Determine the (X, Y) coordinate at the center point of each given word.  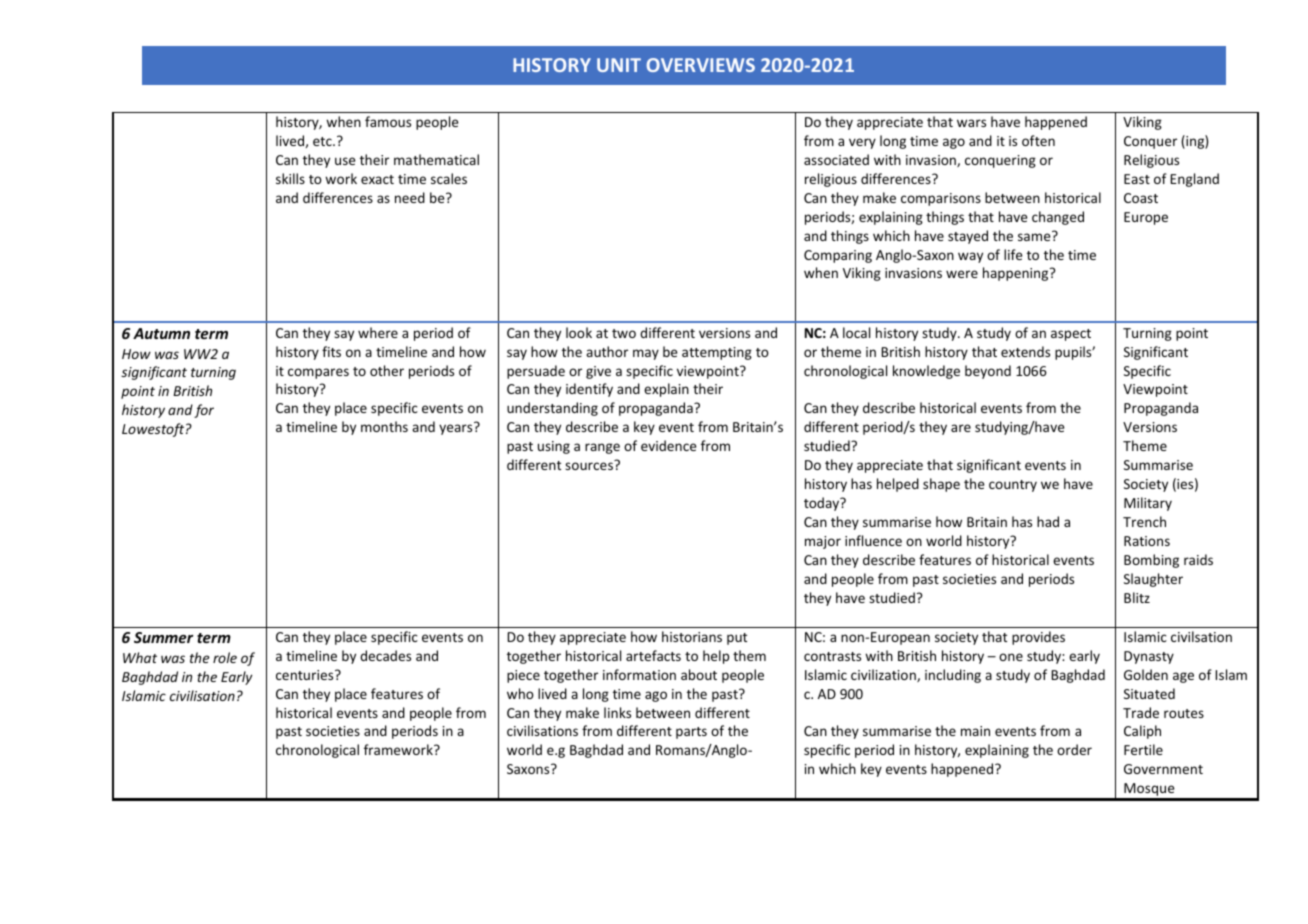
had (1048, 521)
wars (971, 123)
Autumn (161, 333)
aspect (1071, 335)
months (384, 426)
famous (388, 121)
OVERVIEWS (700, 65)
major (823, 542)
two (624, 333)
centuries (306, 675)
